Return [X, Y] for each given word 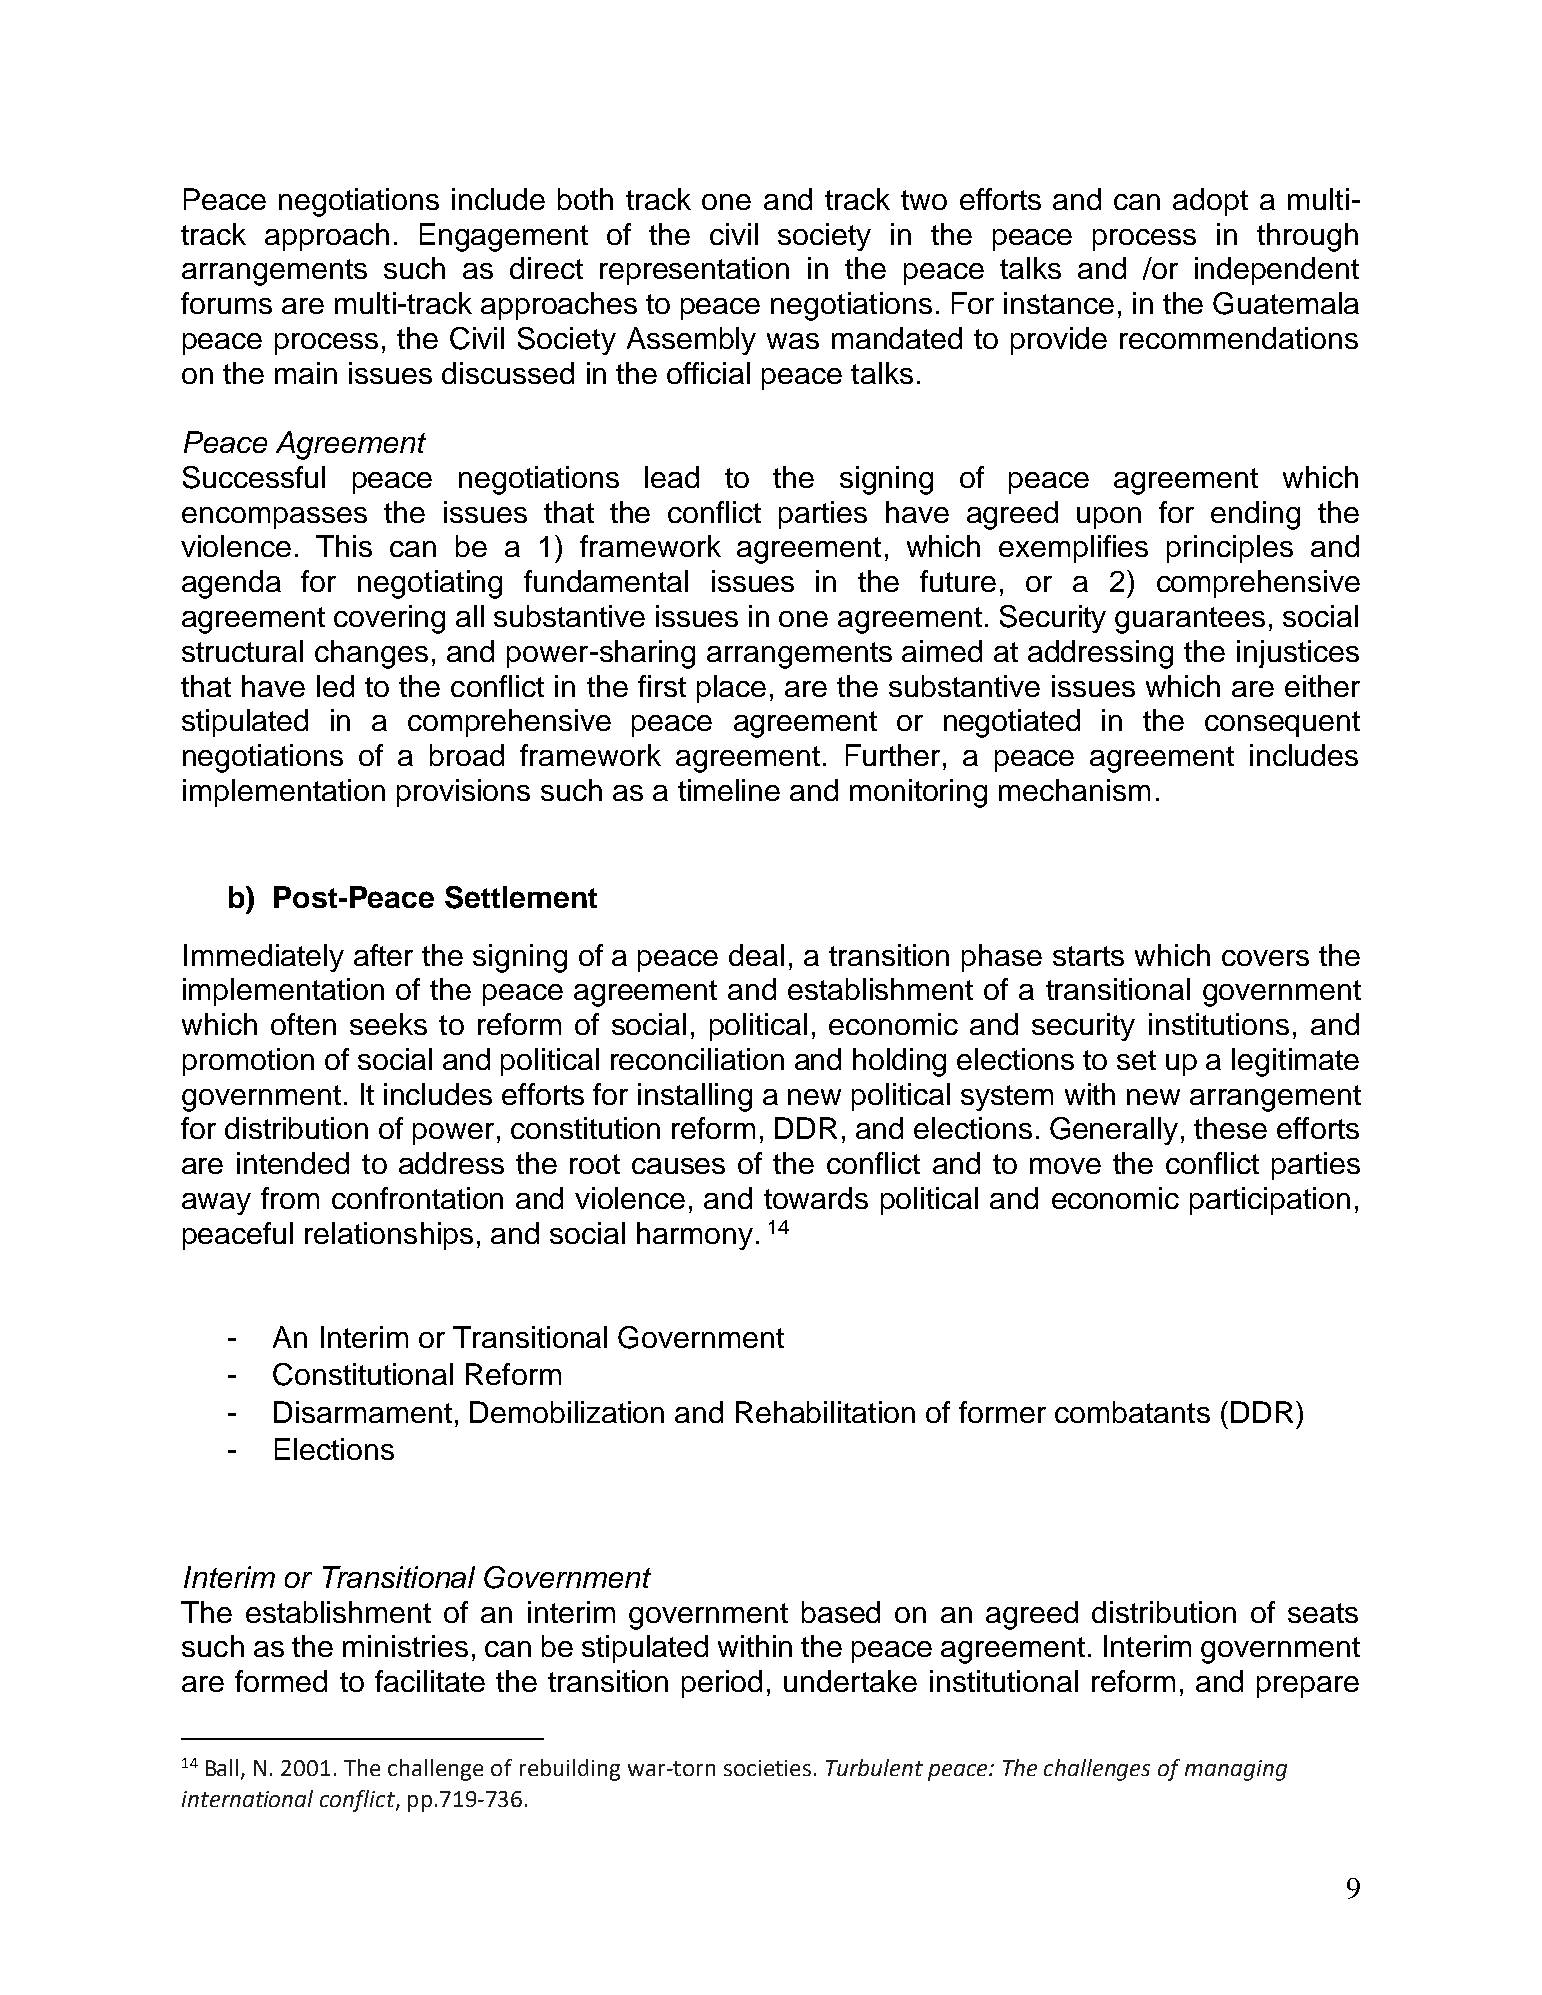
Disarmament [363, 1412]
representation [694, 271]
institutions [1219, 1024]
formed [281, 1681]
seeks [388, 1024]
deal [756, 955]
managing [1236, 1770]
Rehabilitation [825, 1412]
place [731, 689]
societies [767, 1768]
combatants [1132, 1412]
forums [226, 303]
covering [389, 619]
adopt [1210, 202]
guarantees [1190, 620]
